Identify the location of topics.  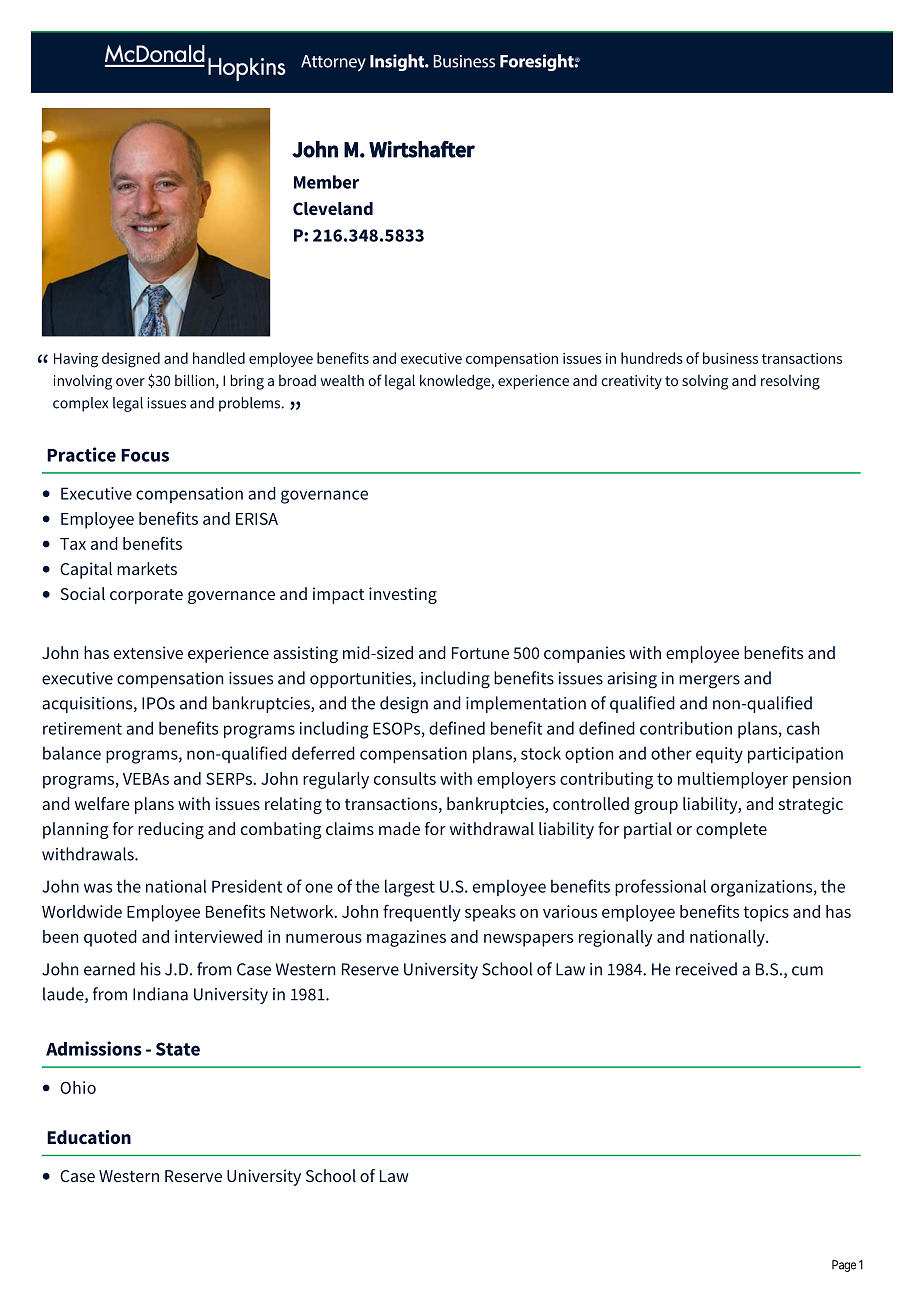
(766, 913).
